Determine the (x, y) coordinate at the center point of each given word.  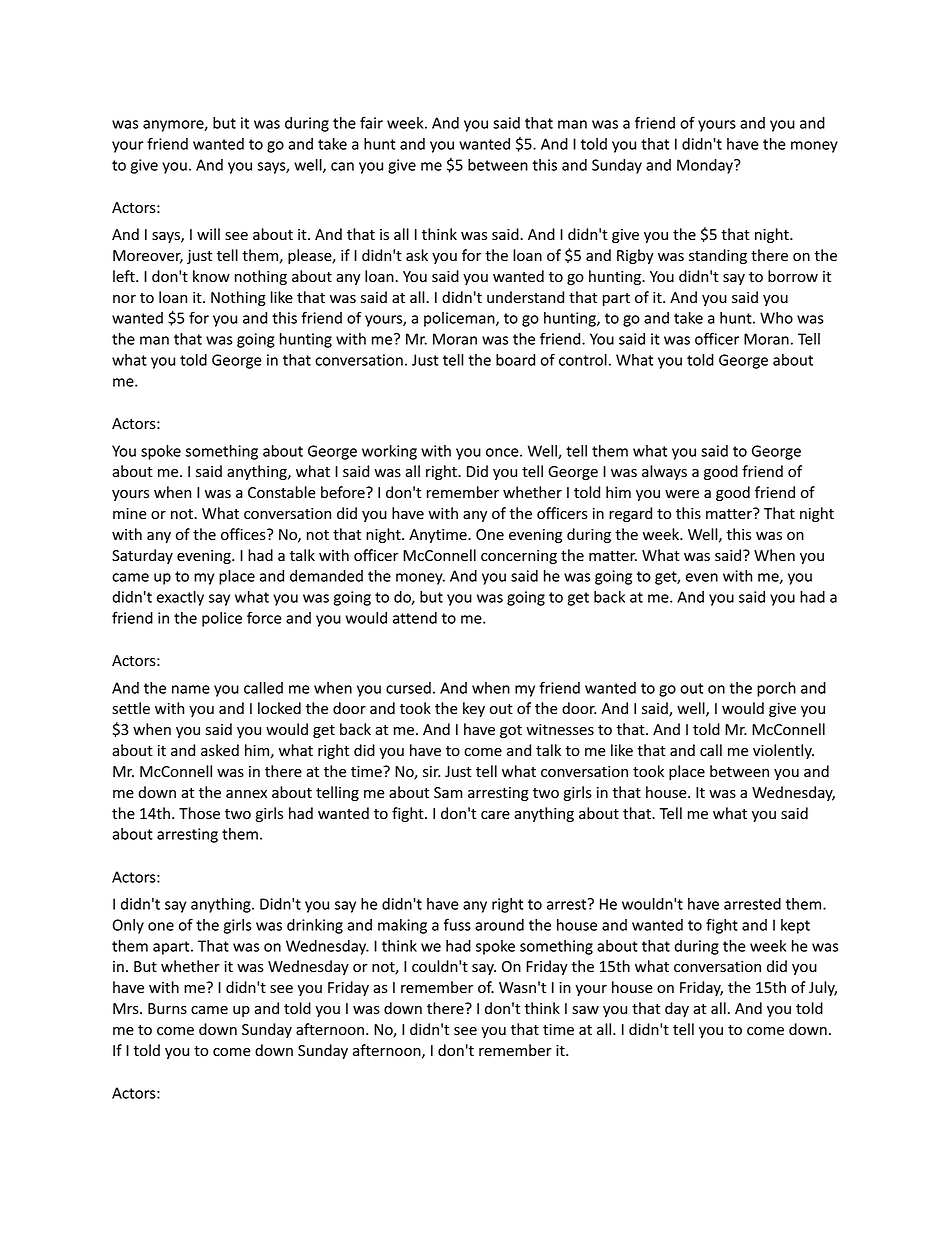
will (208, 234)
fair (371, 122)
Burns (167, 1009)
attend (415, 618)
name (191, 689)
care (495, 815)
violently (783, 751)
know (211, 276)
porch (776, 689)
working (389, 452)
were (682, 494)
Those (199, 813)
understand (525, 297)
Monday (706, 166)
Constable (282, 492)
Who (776, 318)
